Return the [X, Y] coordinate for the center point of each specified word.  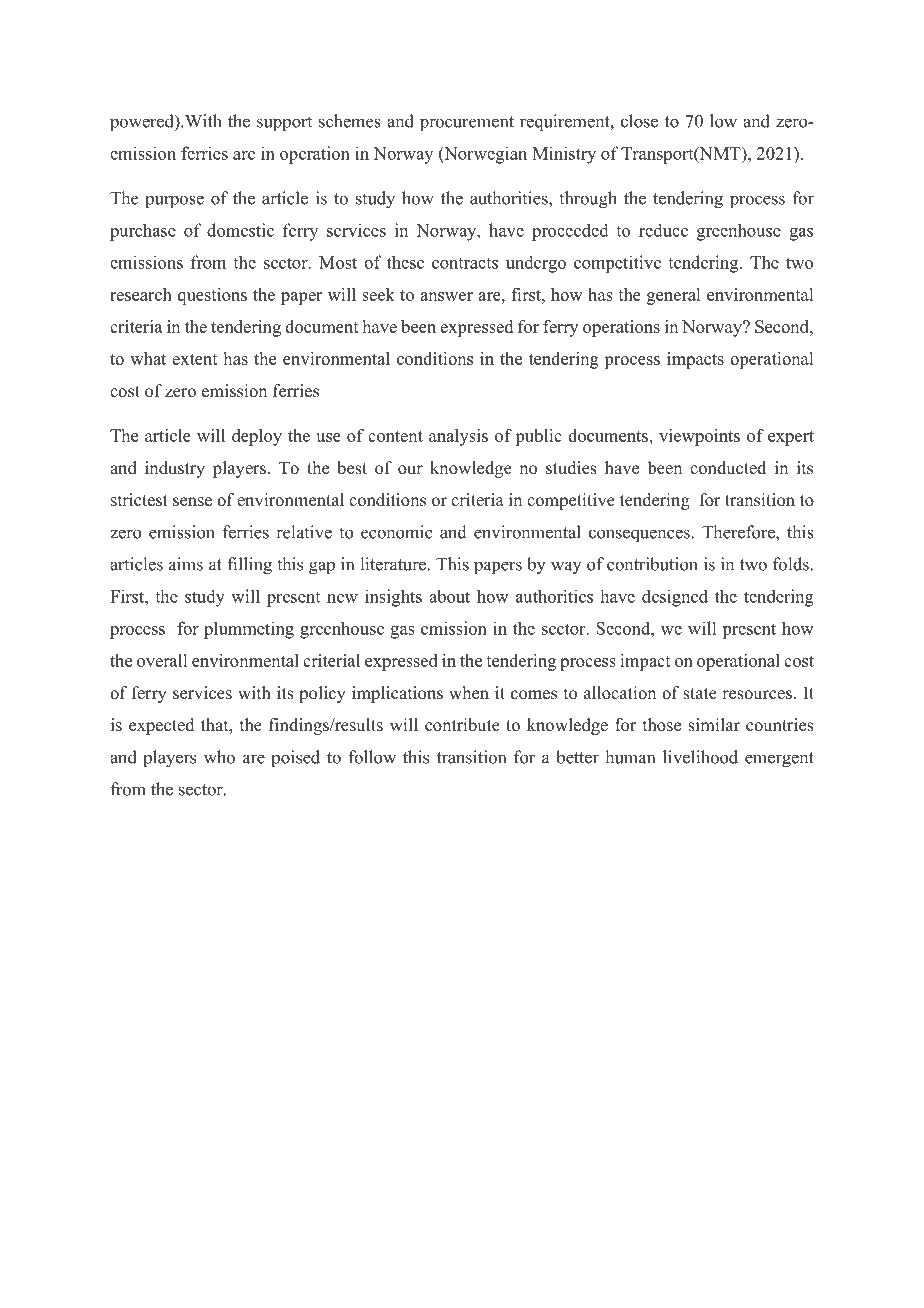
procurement [467, 124]
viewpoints [699, 437]
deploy [257, 437]
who [219, 757]
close [639, 121]
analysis [458, 437]
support [284, 123]
